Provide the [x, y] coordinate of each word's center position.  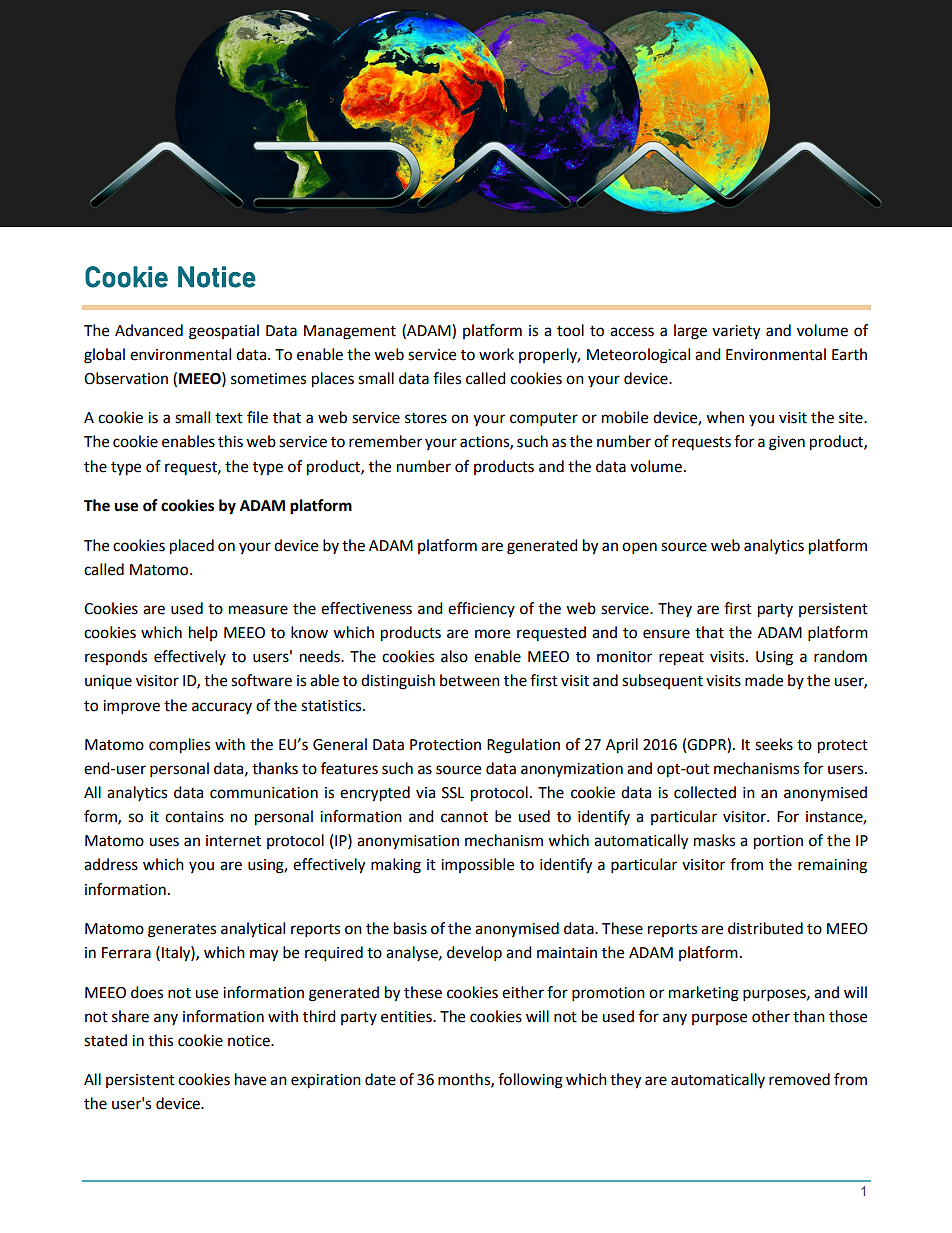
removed [799, 1079]
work [496, 354]
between [470, 680]
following [530, 1081]
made [764, 680]
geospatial [224, 332]
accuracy [222, 708]
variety [736, 332]
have [250, 1079]
